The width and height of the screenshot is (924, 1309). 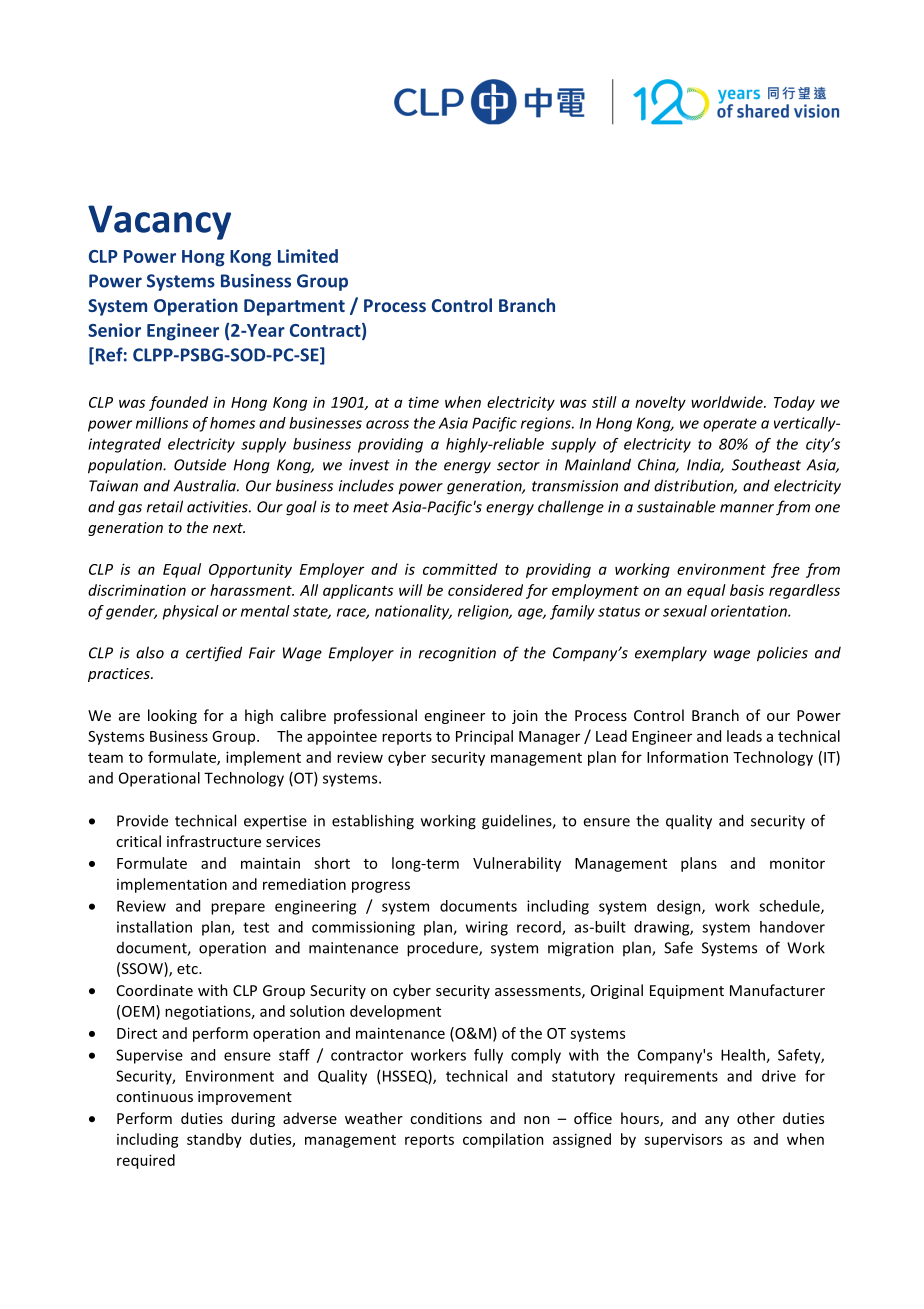 What do you see at coordinates (446, 1118) in the screenshot?
I see `conditions` at bounding box center [446, 1118].
